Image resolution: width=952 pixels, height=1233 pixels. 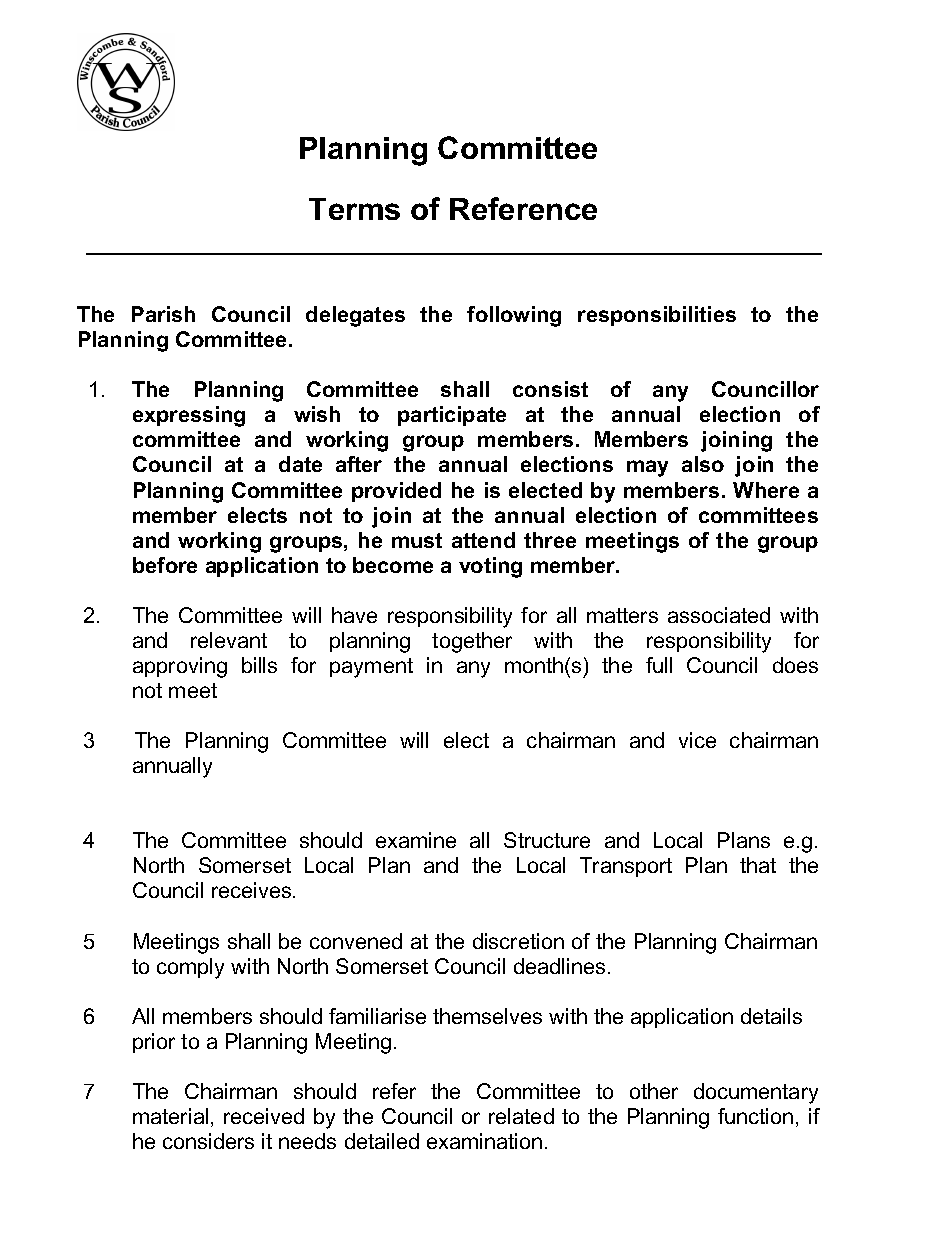 I want to click on Where, so click(x=766, y=490).
